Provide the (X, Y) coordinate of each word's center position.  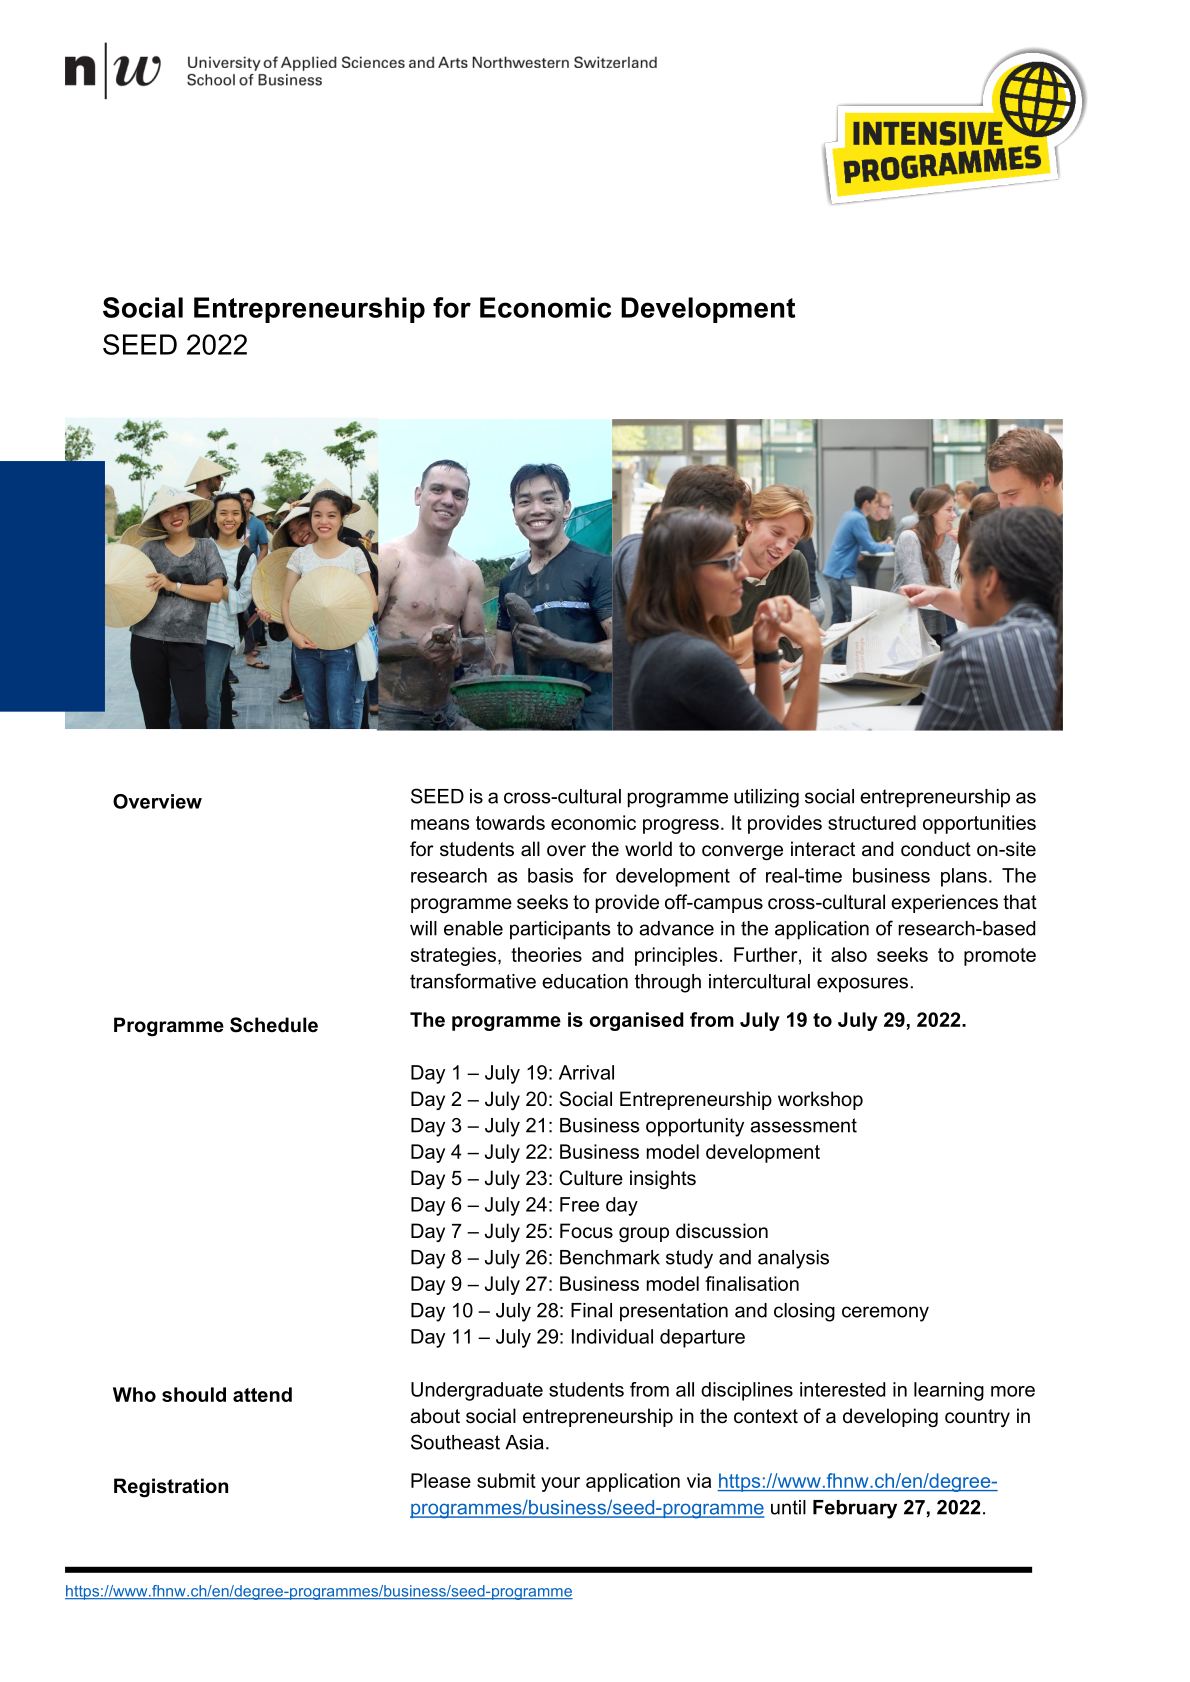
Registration (171, 1488)
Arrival (586, 1072)
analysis (793, 1259)
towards (510, 822)
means (440, 824)
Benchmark (610, 1257)
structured (872, 822)
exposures (862, 985)
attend (262, 1394)
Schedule (274, 1025)
